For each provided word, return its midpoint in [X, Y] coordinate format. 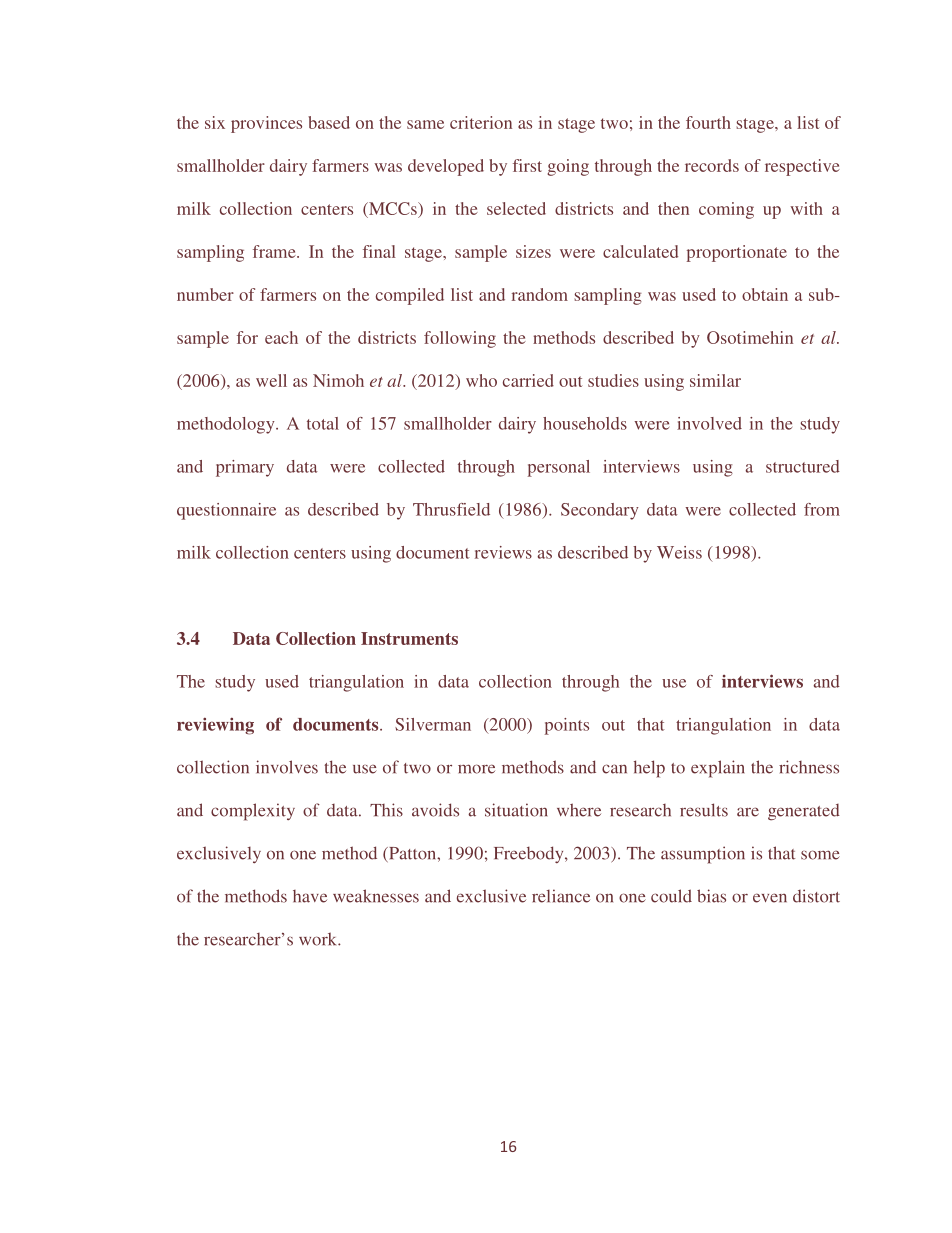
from [822, 509]
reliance [561, 896]
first [527, 165]
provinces [266, 124]
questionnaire [226, 511]
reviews [503, 552]
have [310, 896]
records [712, 165]
